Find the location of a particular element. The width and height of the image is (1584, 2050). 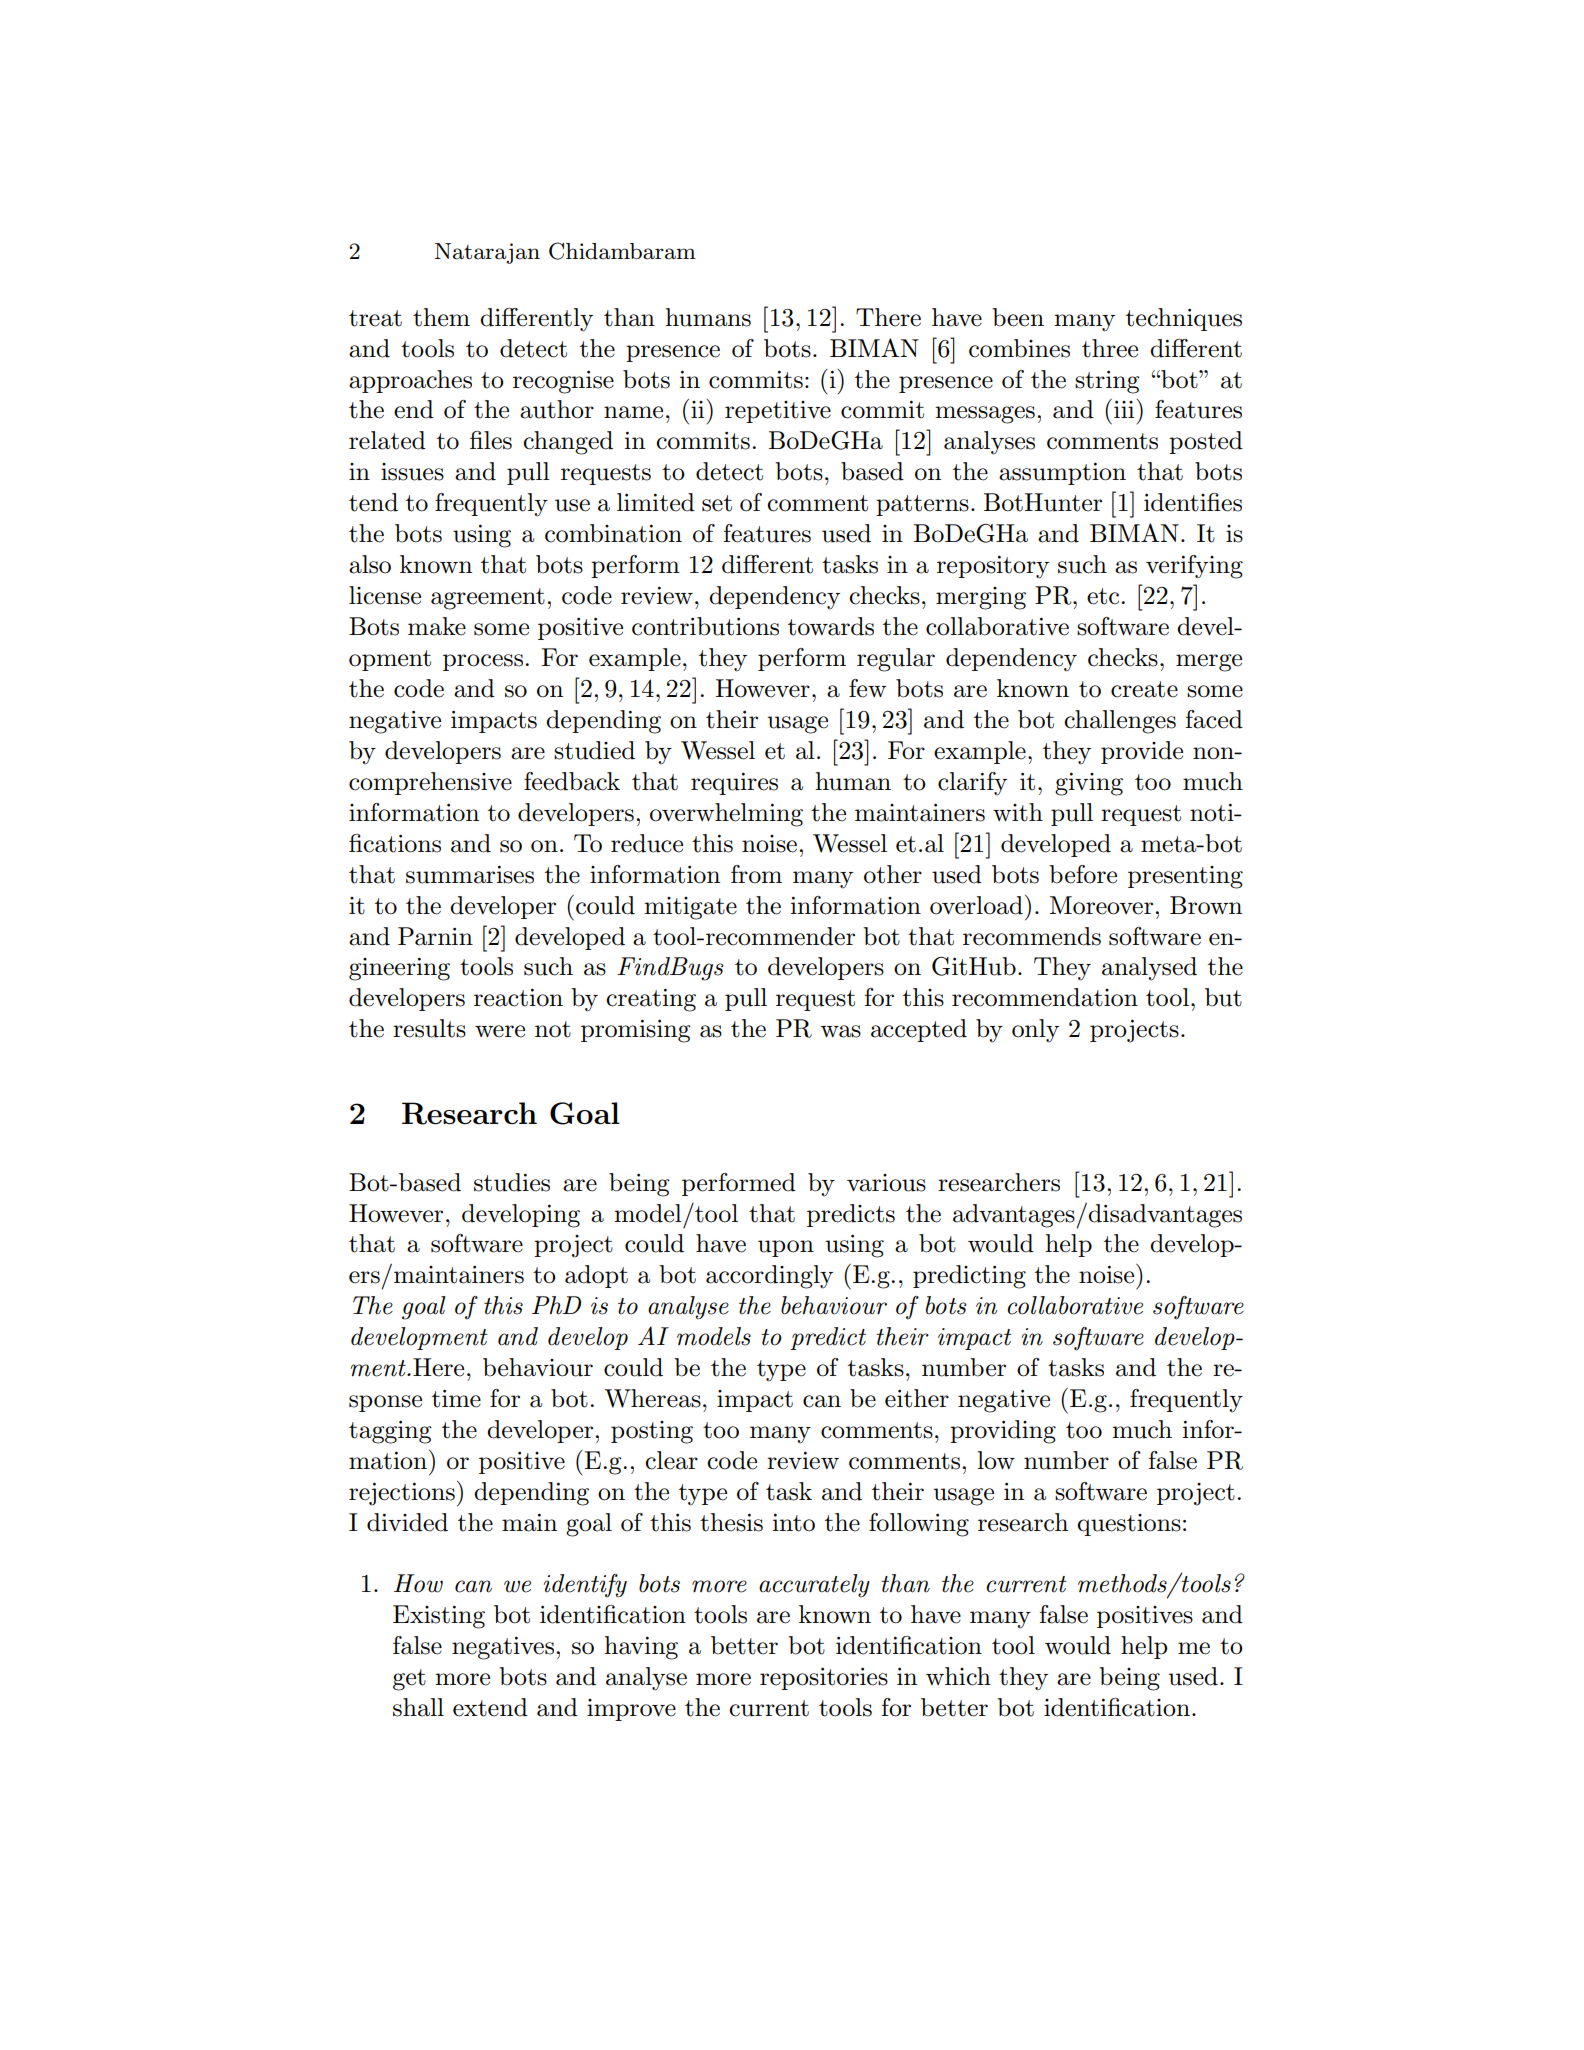

was is located at coordinates (840, 1031).
